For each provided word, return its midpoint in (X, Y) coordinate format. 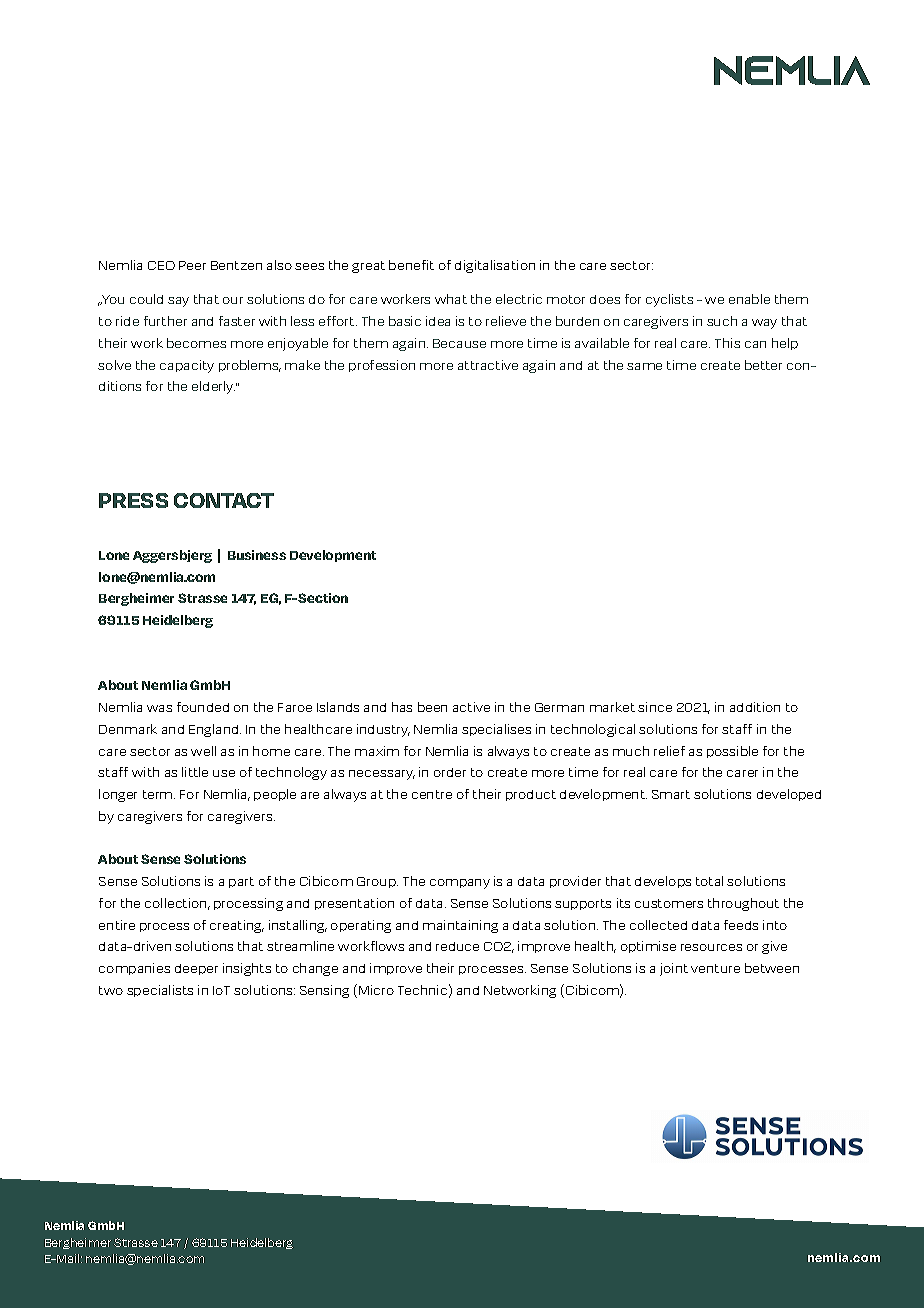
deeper (196, 969)
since (655, 707)
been (432, 707)
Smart (671, 794)
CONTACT (224, 500)
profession (382, 366)
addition (755, 707)
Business (257, 555)
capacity (187, 366)
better (763, 365)
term (159, 794)
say (178, 302)
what (451, 299)
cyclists (669, 300)
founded (203, 707)
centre (432, 794)
